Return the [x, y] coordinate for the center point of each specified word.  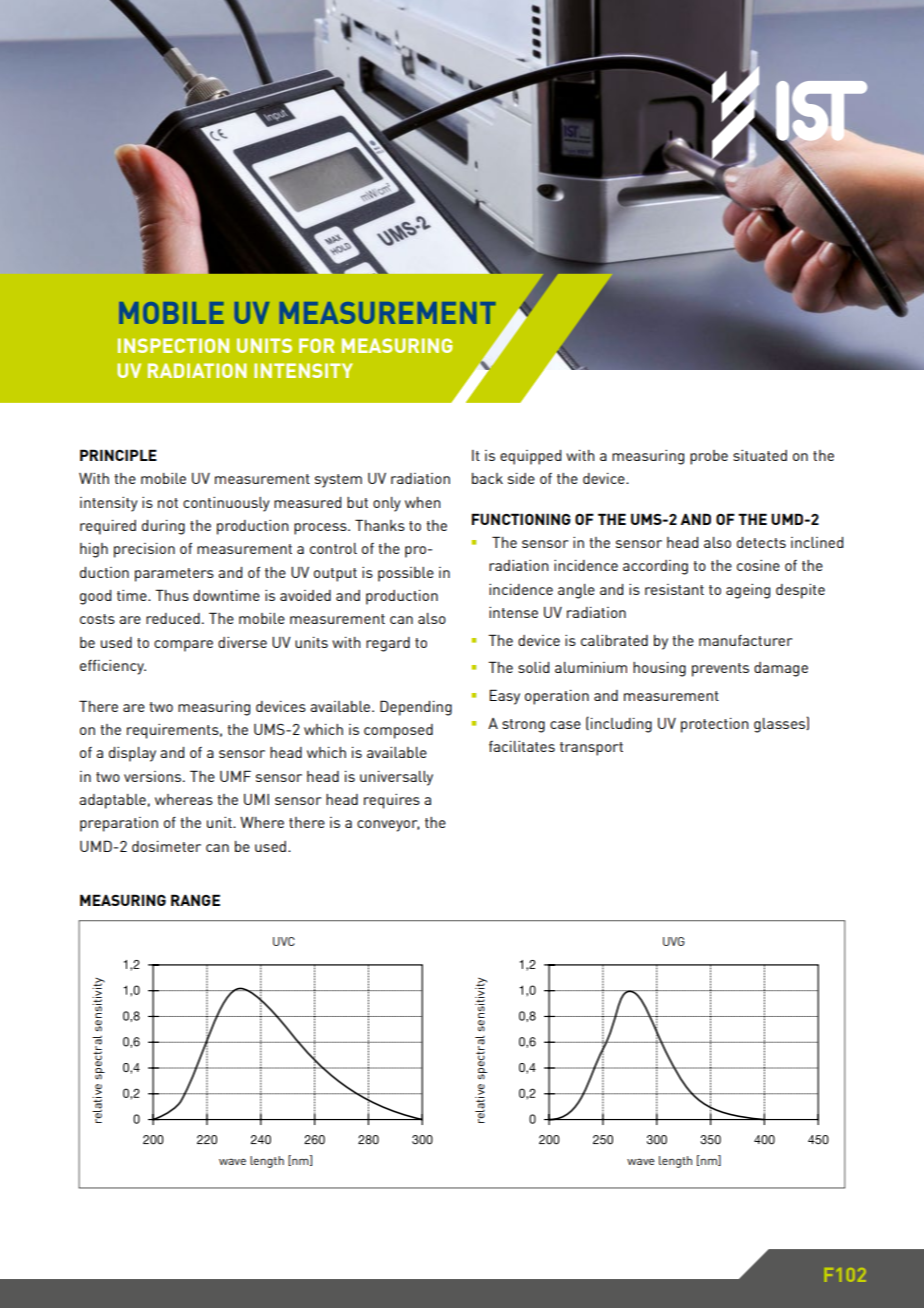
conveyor [388, 826]
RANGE [195, 900]
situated [760, 455]
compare [183, 646]
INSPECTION [173, 345]
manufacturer [745, 640]
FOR [317, 345]
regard [388, 644]
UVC [284, 941]
